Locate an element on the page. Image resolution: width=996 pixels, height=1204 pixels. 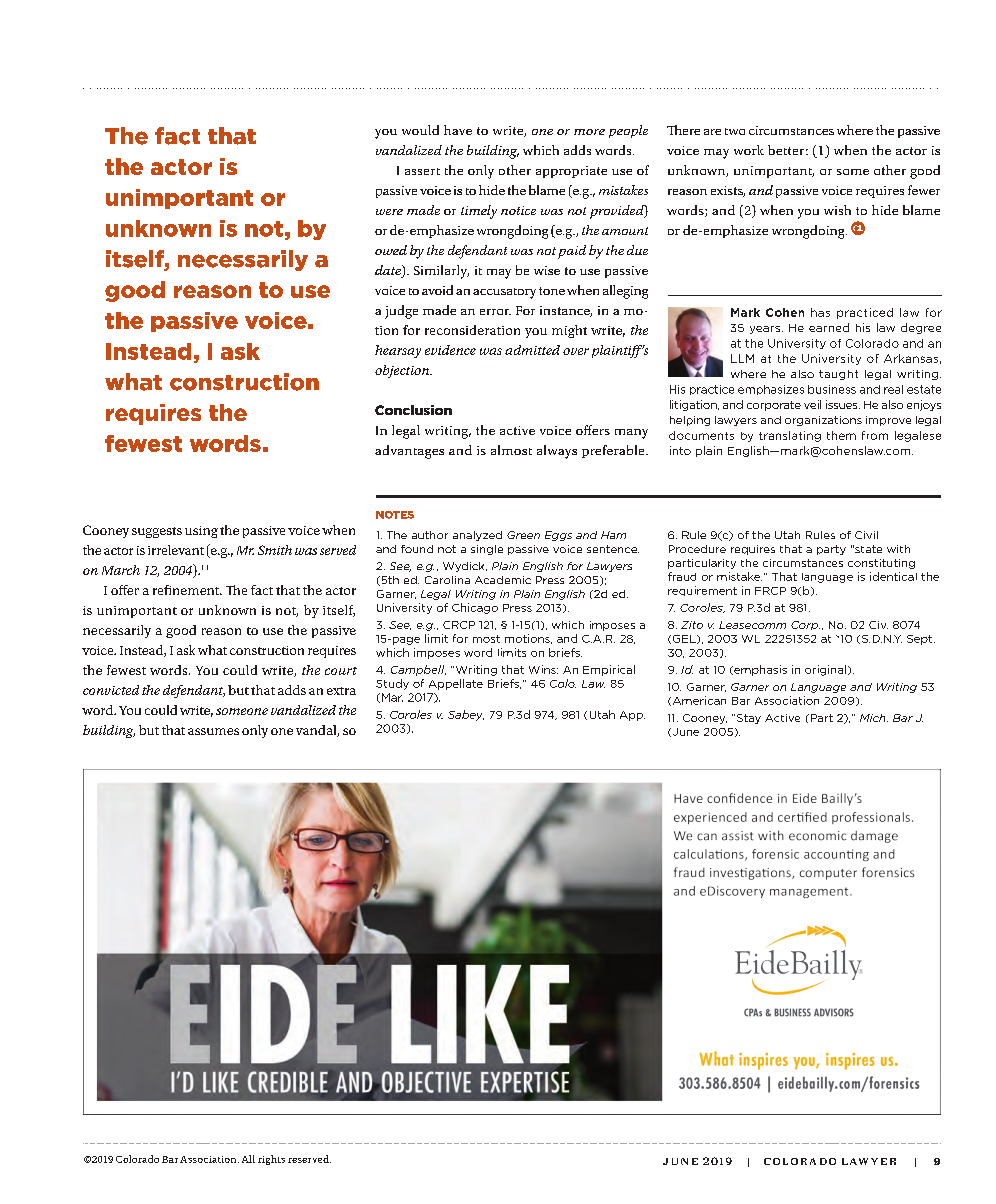
admitted is located at coordinates (532, 350).
